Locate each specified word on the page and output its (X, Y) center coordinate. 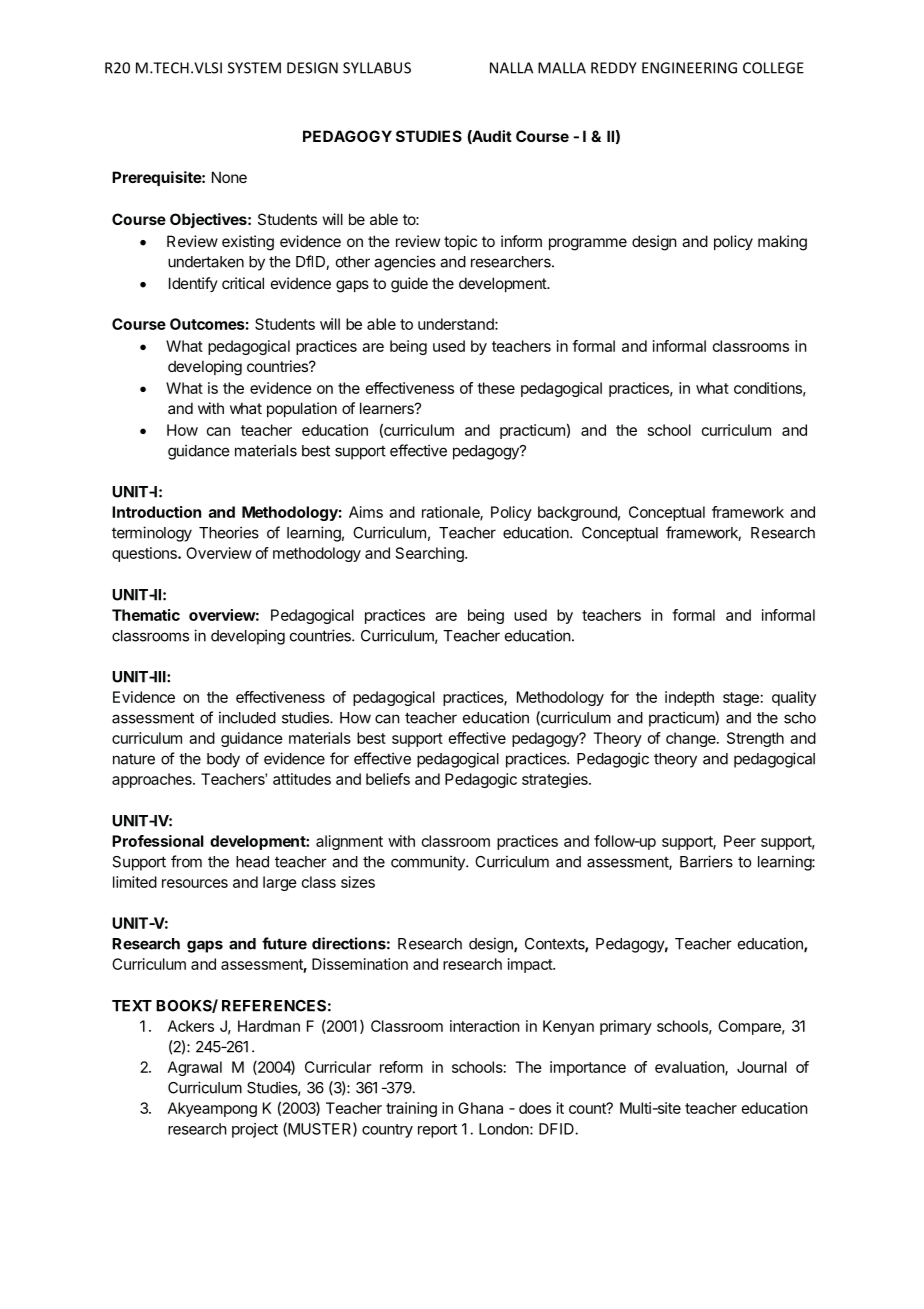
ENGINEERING (689, 68)
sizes (358, 882)
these (496, 388)
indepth (689, 698)
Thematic (146, 615)
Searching (431, 554)
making (782, 243)
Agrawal (195, 1068)
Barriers (706, 861)
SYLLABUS (377, 68)
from (186, 861)
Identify (193, 284)
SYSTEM (254, 68)
